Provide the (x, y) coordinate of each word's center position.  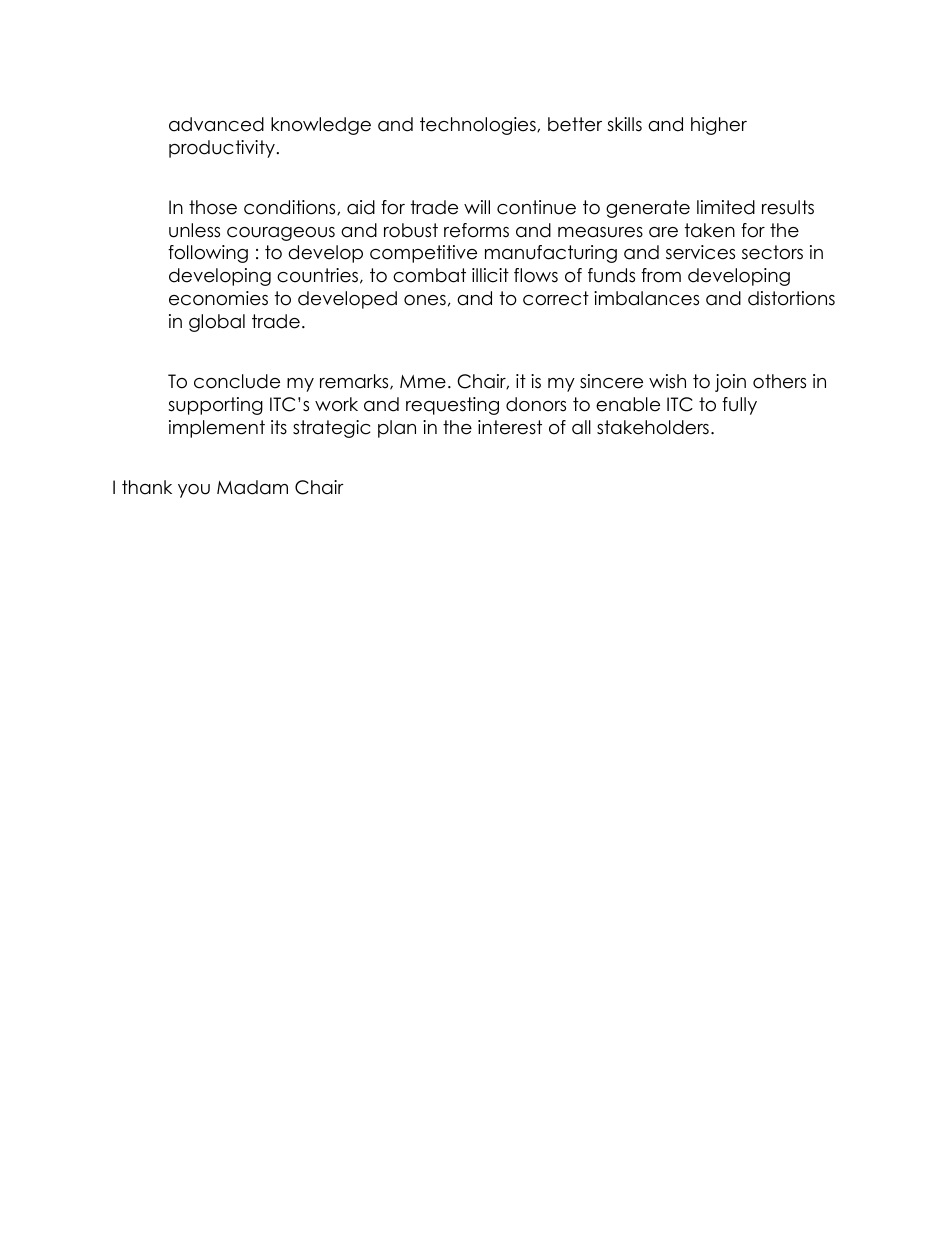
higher (719, 126)
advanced (216, 124)
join (730, 383)
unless (194, 230)
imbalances (646, 298)
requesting (452, 406)
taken (710, 230)
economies (218, 298)
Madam (252, 487)
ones (425, 300)
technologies (479, 126)
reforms (476, 230)
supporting (215, 406)
